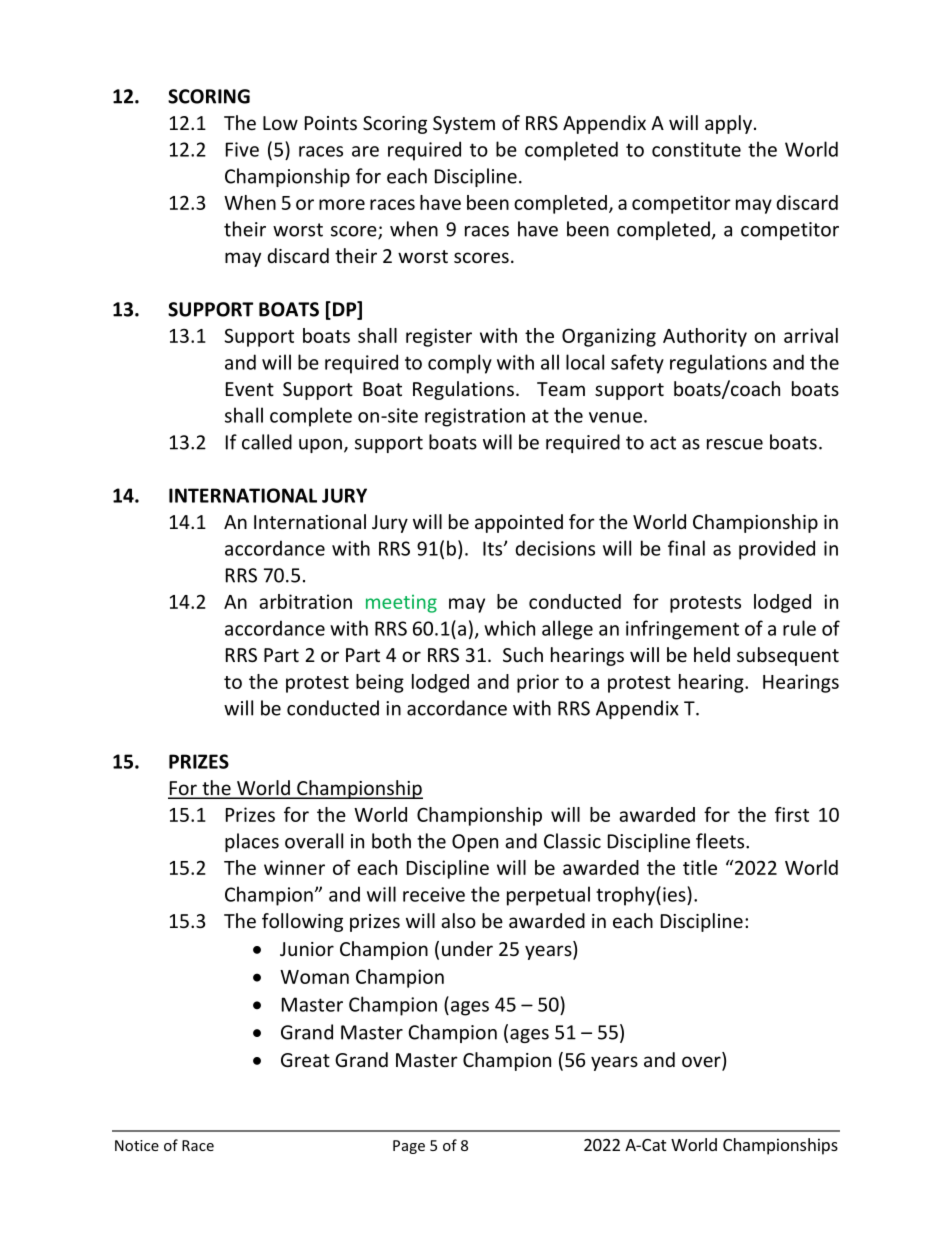  I want to click on Notice, so click(137, 1145).
